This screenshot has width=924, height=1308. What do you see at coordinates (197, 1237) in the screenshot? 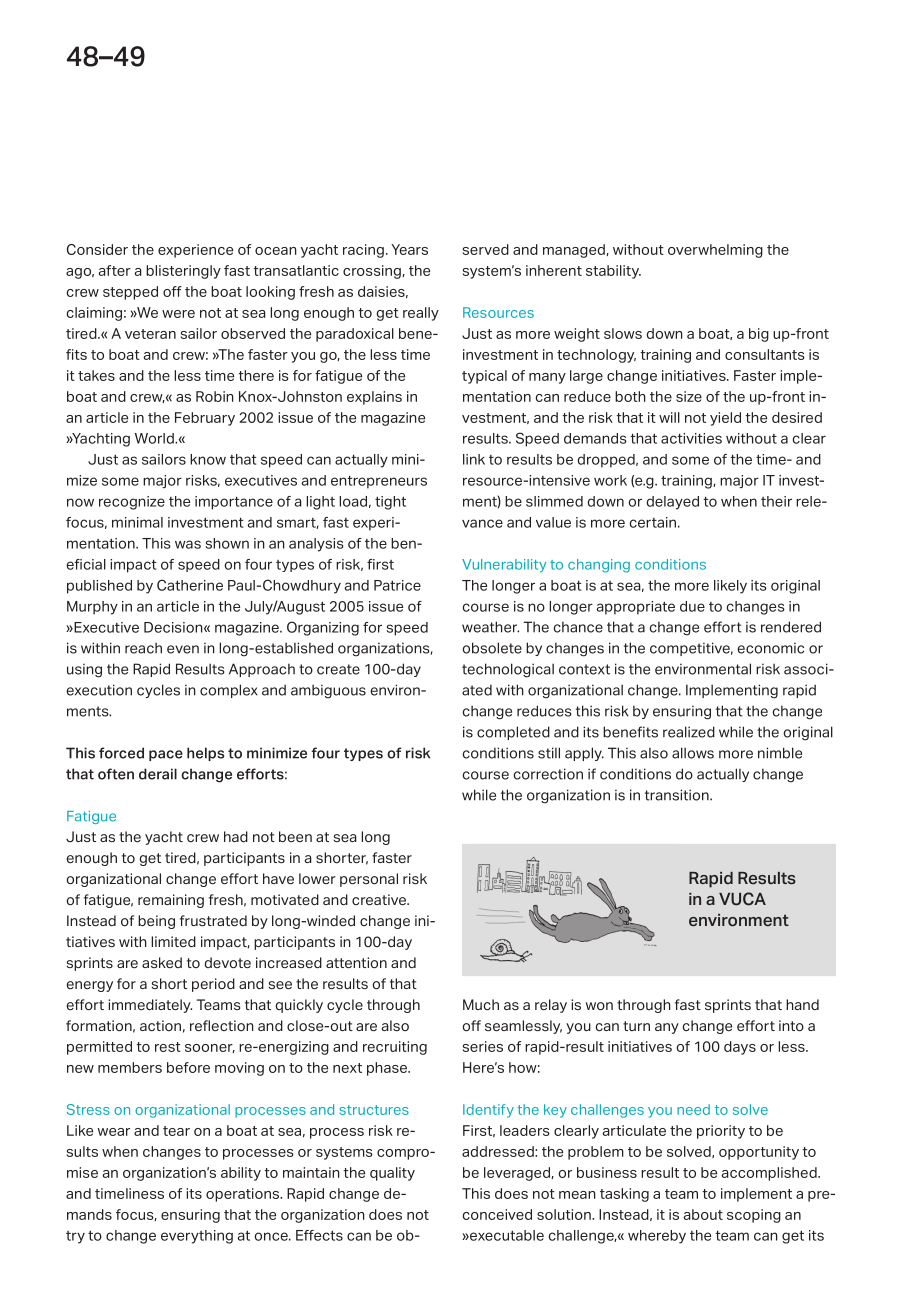
I see `everything` at bounding box center [197, 1237].
